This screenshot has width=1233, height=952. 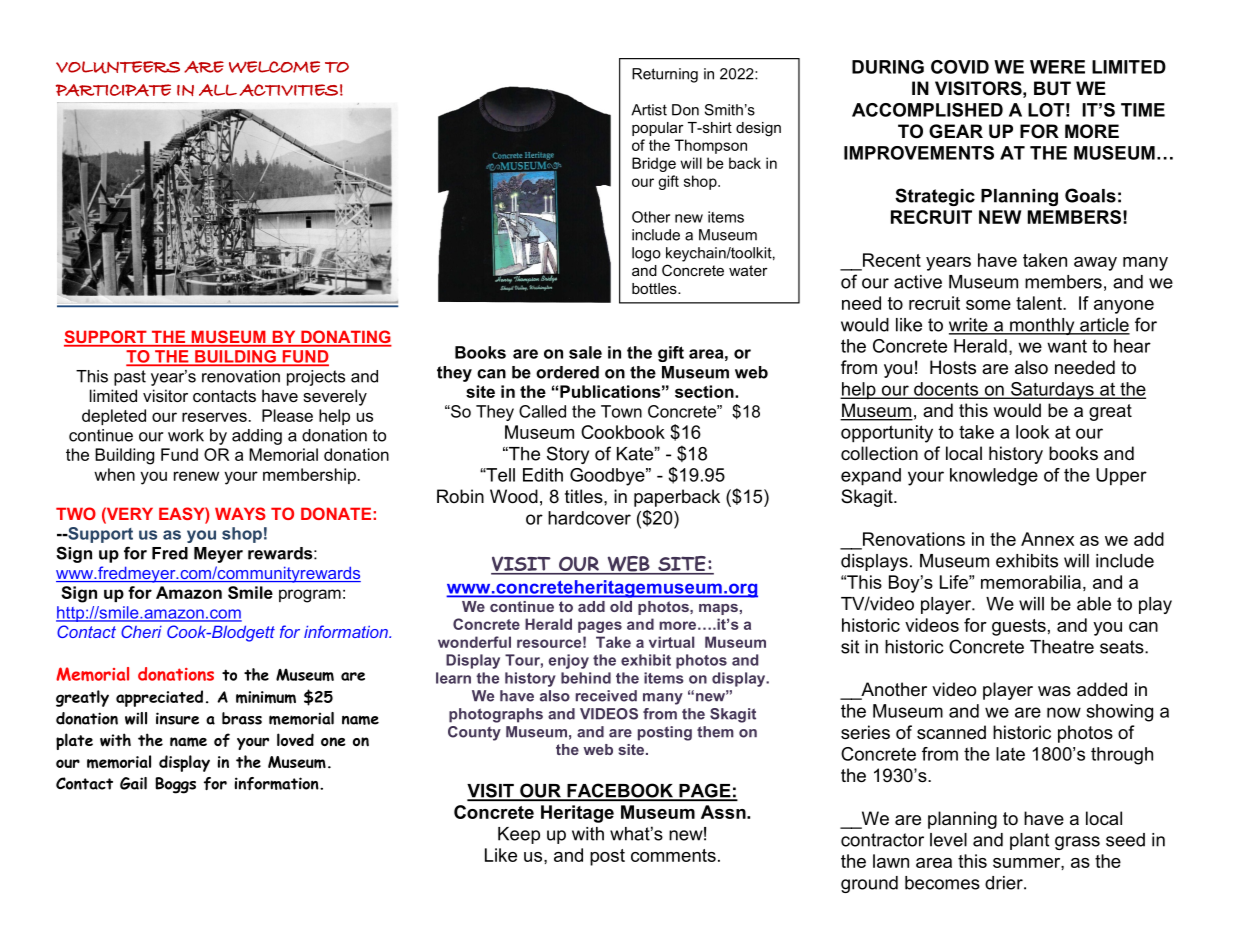 What do you see at coordinates (133, 783) in the screenshot?
I see `Gail` at bounding box center [133, 783].
